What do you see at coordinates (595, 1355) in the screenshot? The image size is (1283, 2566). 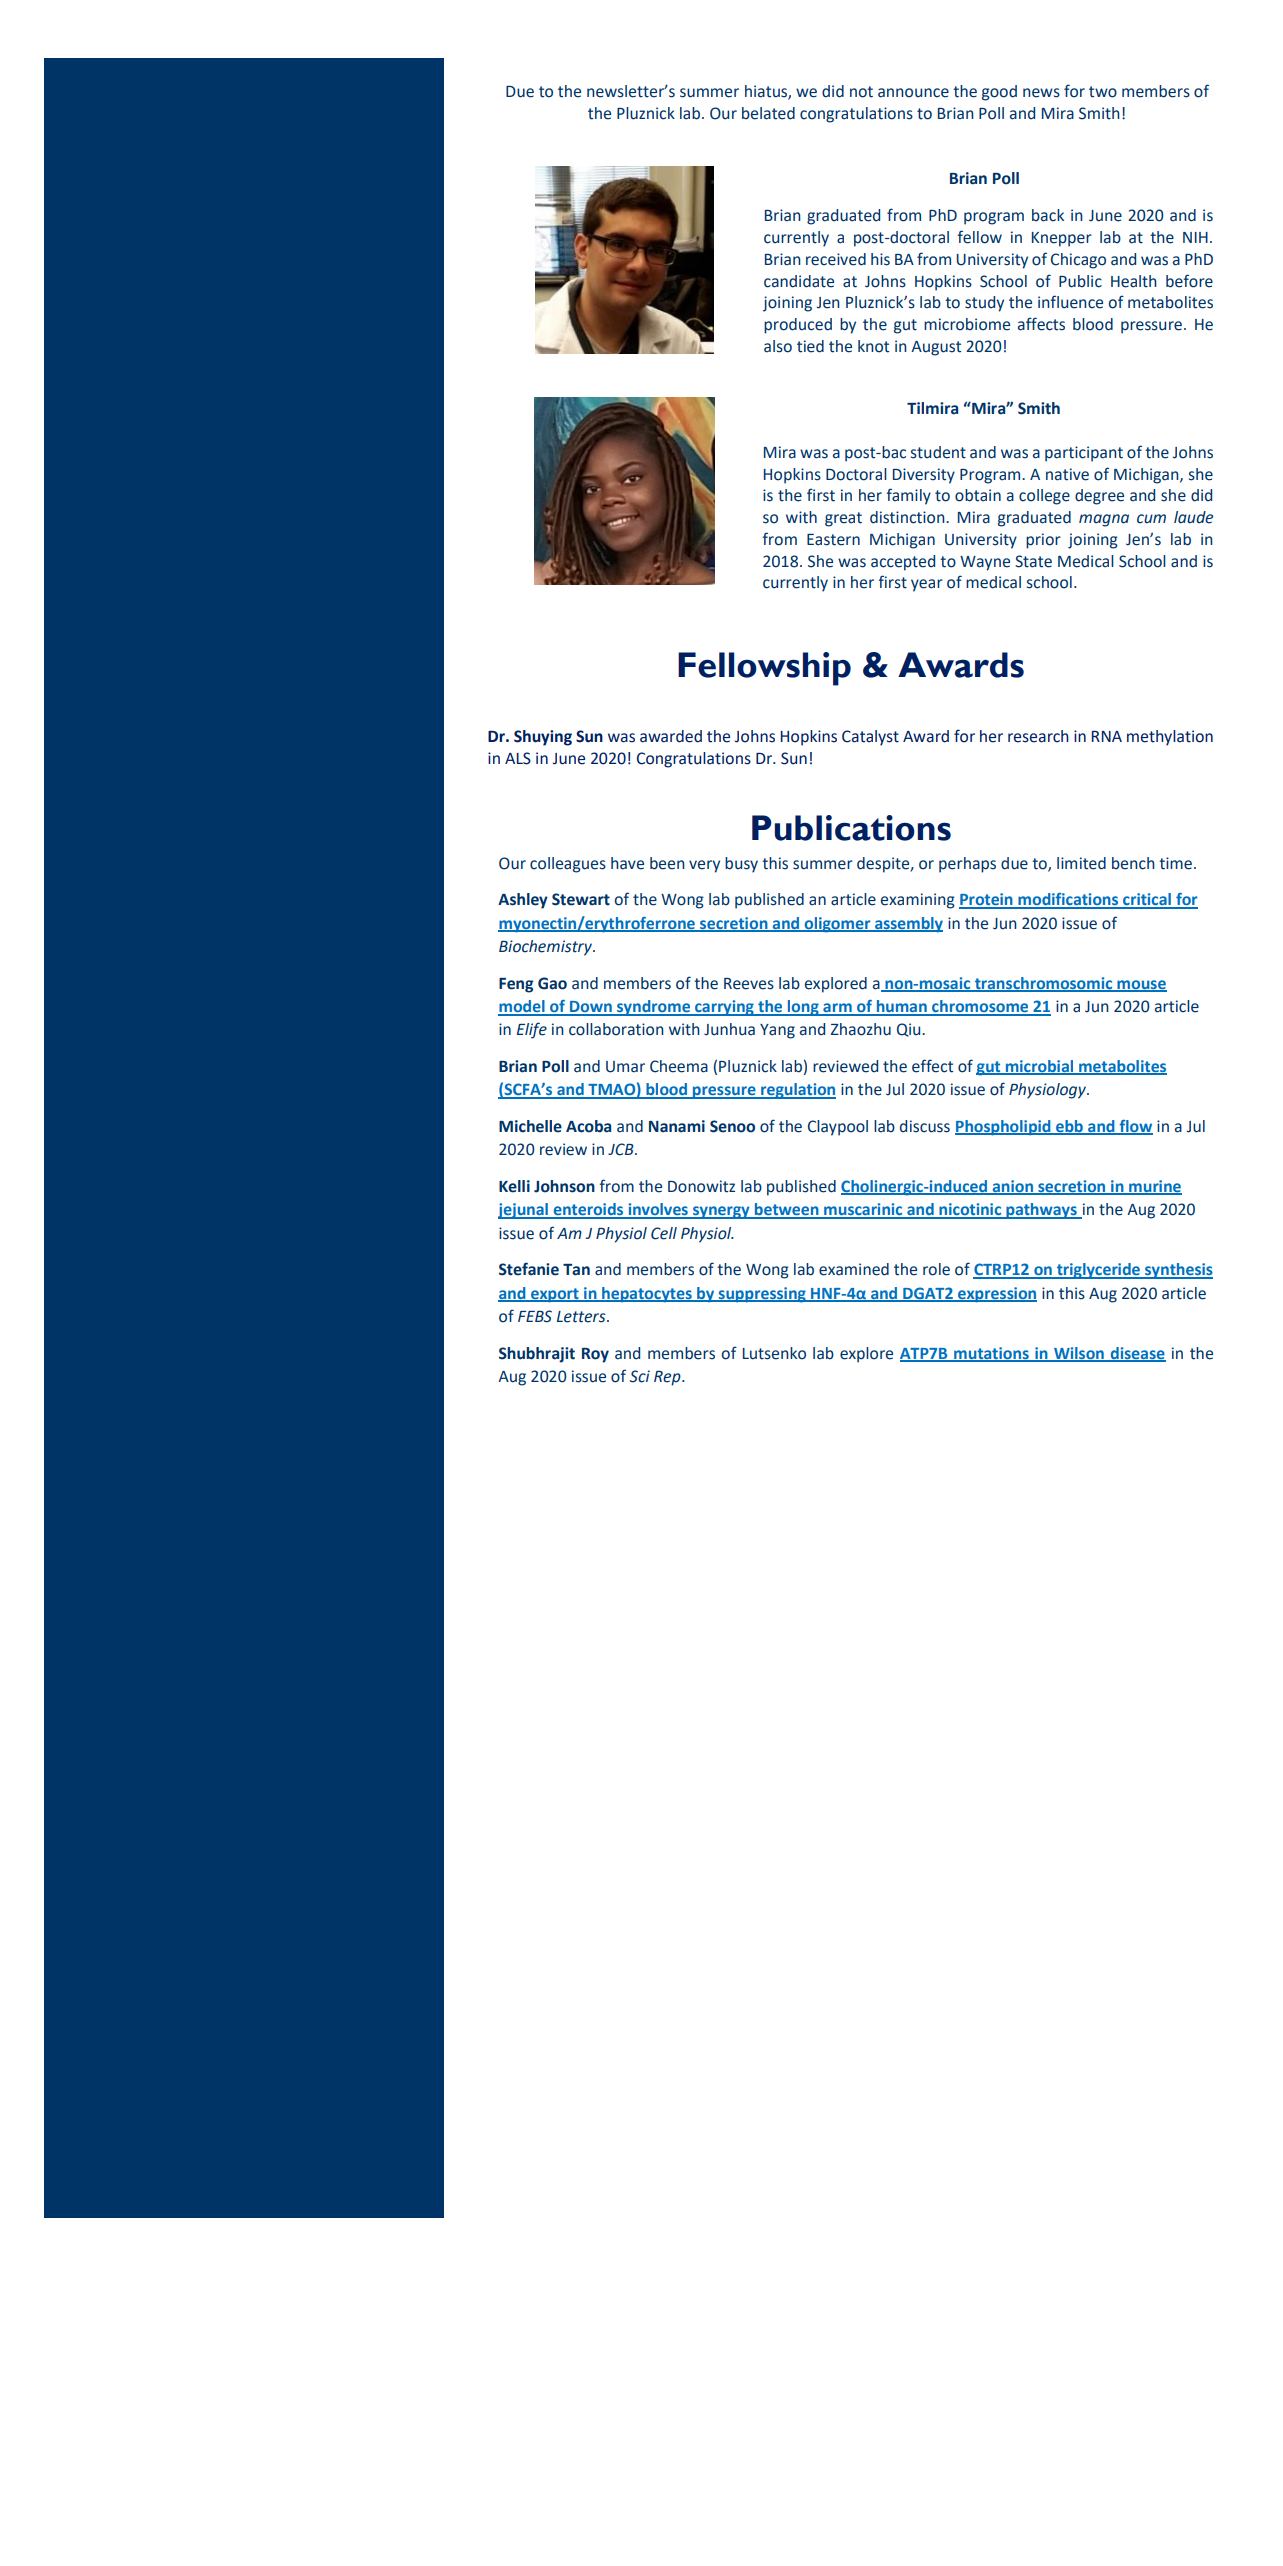 I see `Roy` at bounding box center [595, 1355].
